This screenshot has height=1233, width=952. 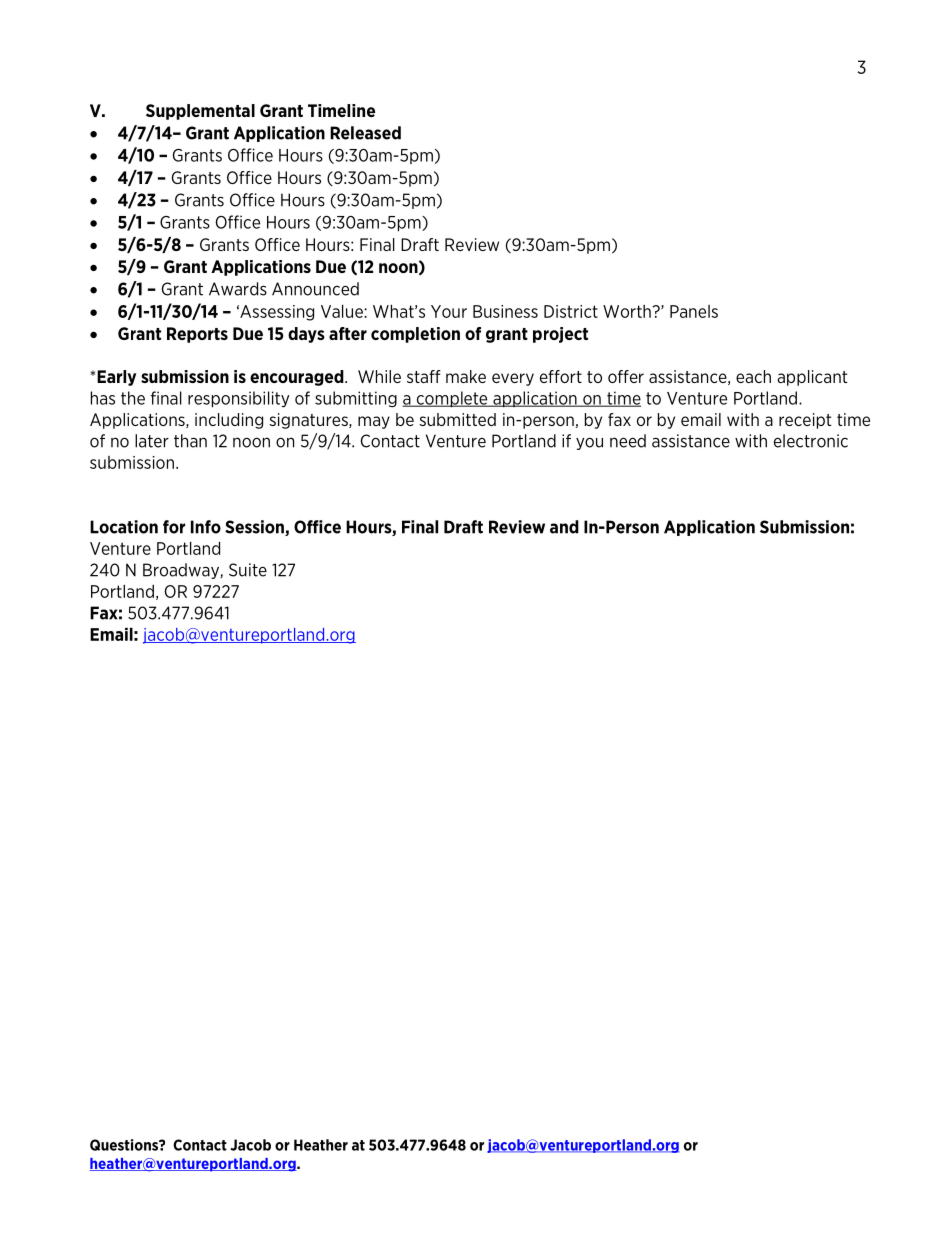 What do you see at coordinates (248, 570) in the screenshot?
I see `Suite` at bounding box center [248, 570].
